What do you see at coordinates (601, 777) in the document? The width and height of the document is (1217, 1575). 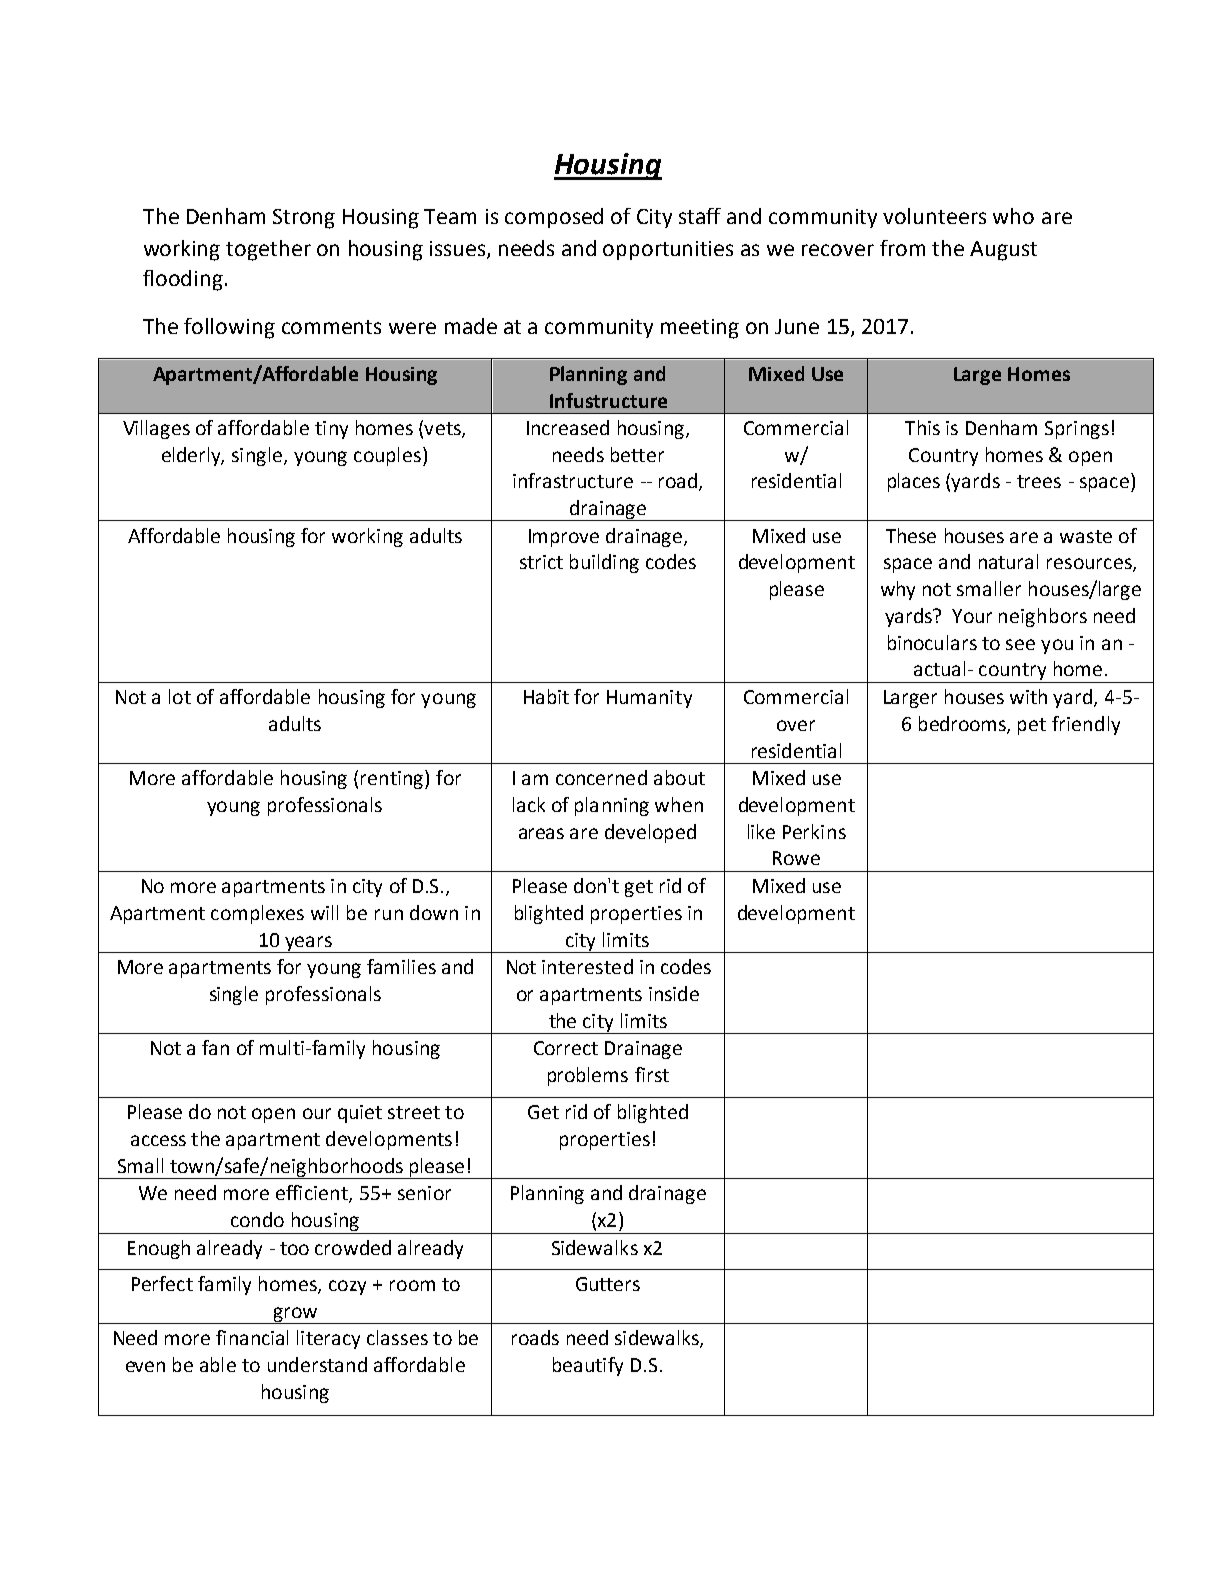 I see `concerned` at bounding box center [601, 777].
